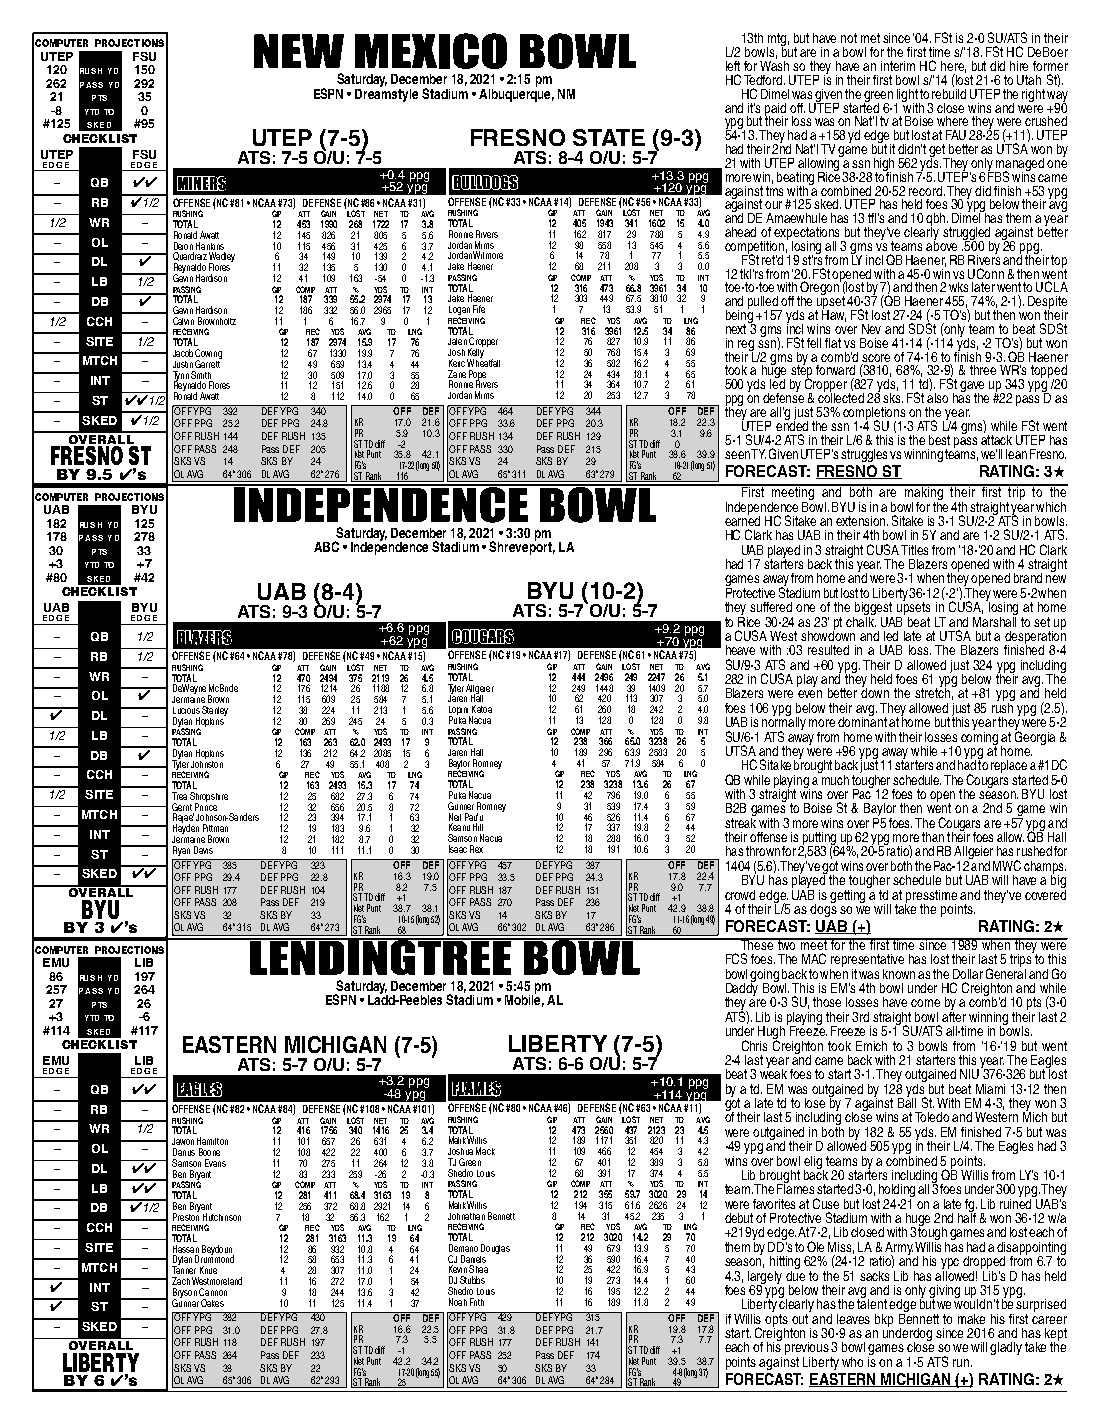  I want to click on Oakes, so click(212, 1303).
